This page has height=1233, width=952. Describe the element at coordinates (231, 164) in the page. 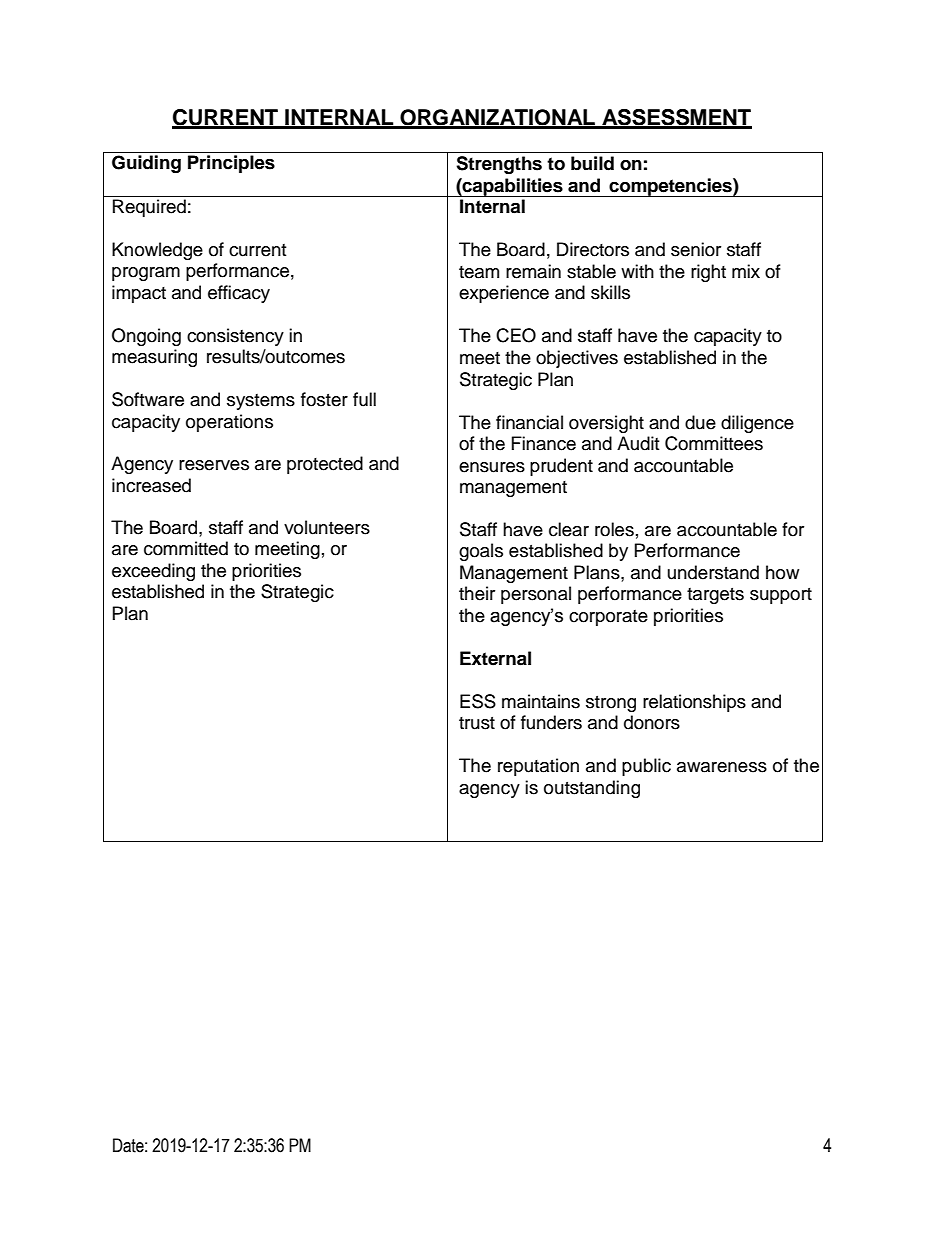

I see `Principles` at that location.
